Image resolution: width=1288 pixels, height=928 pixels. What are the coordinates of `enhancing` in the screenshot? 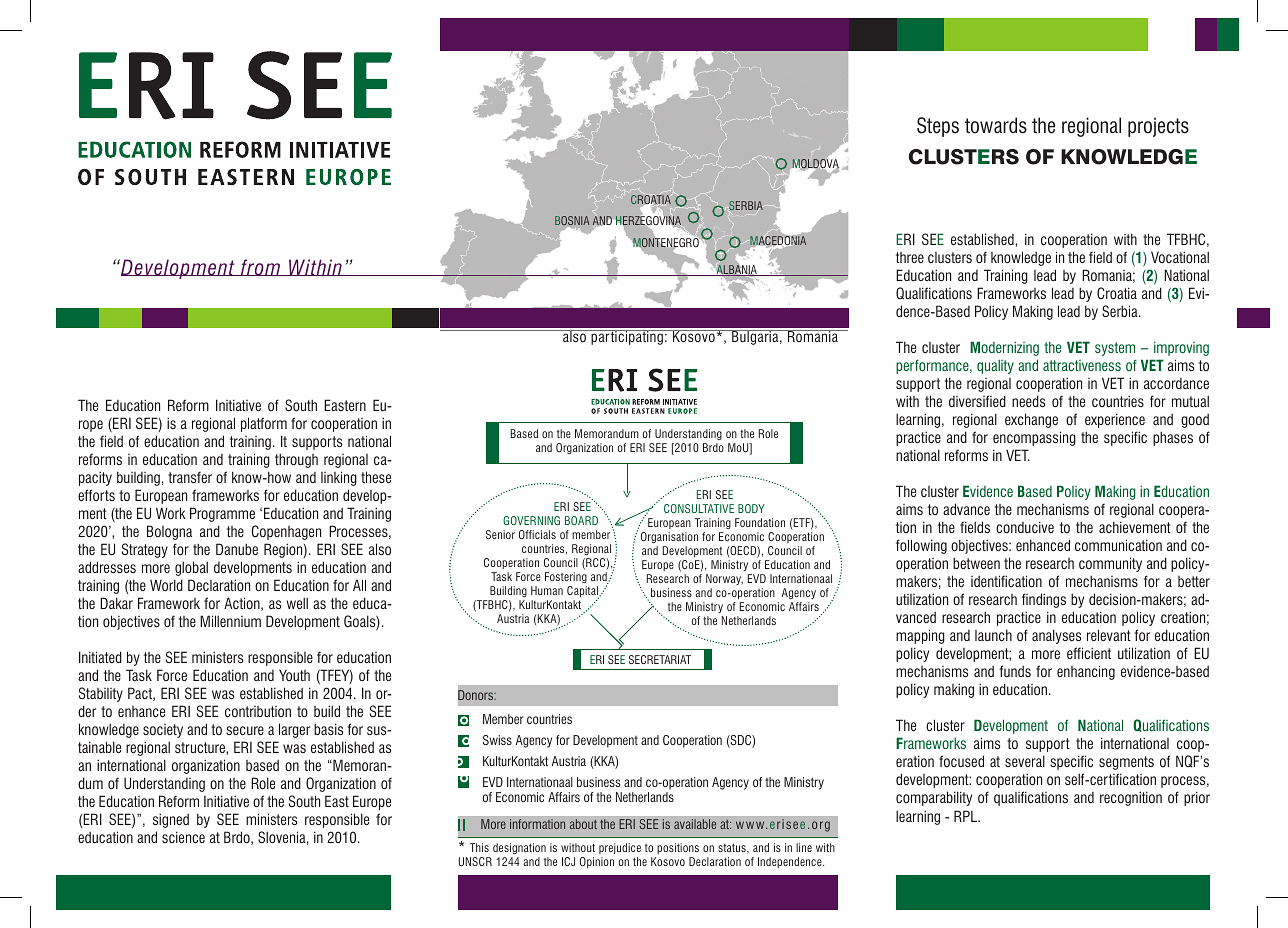 It's located at (1086, 672).
